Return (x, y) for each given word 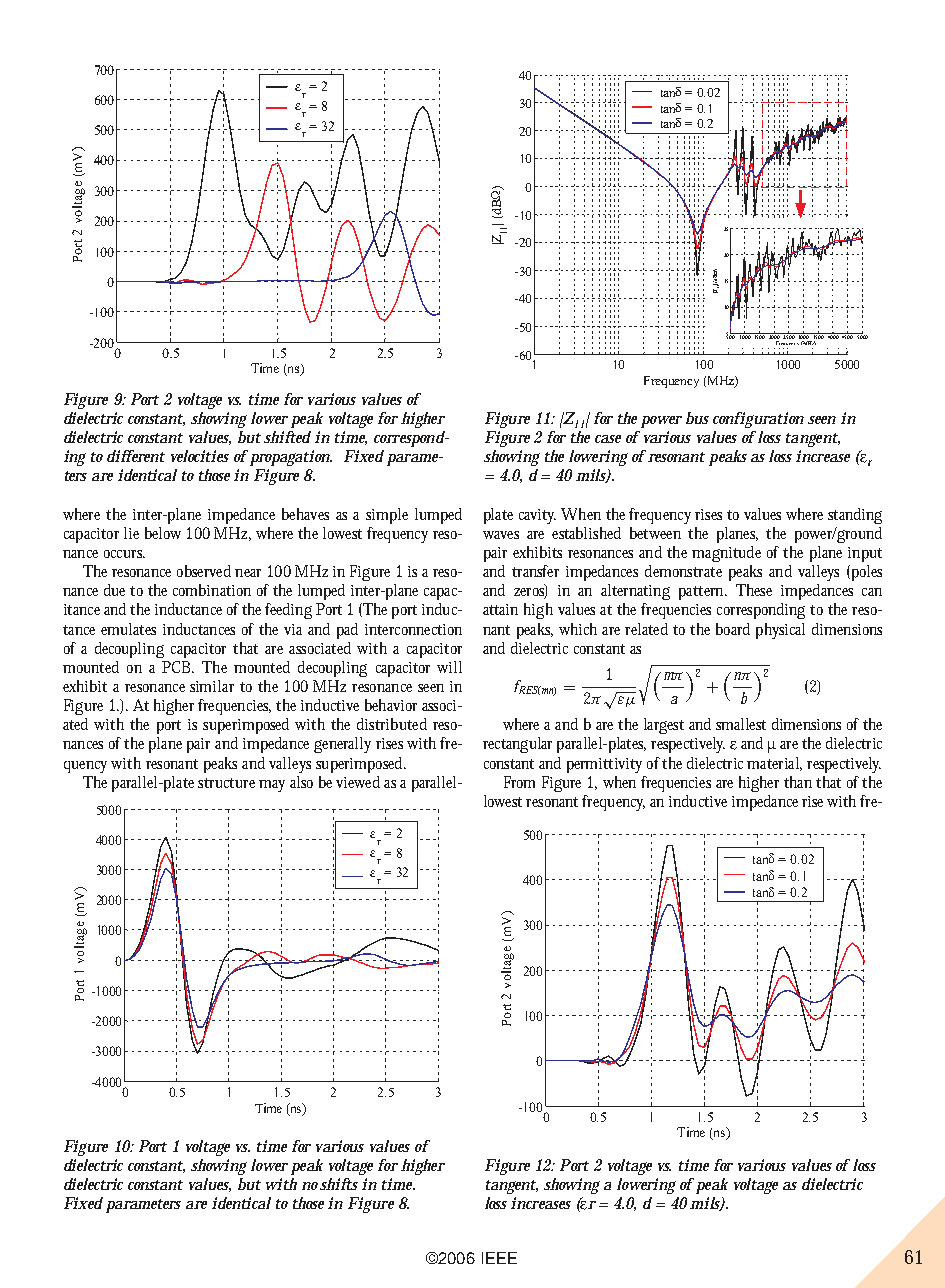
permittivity (604, 765)
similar (212, 686)
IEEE (499, 1258)
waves (501, 535)
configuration (758, 420)
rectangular (517, 745)
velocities (200, 456)
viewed (358, 782)
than (798, 782)
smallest (741, 724)
